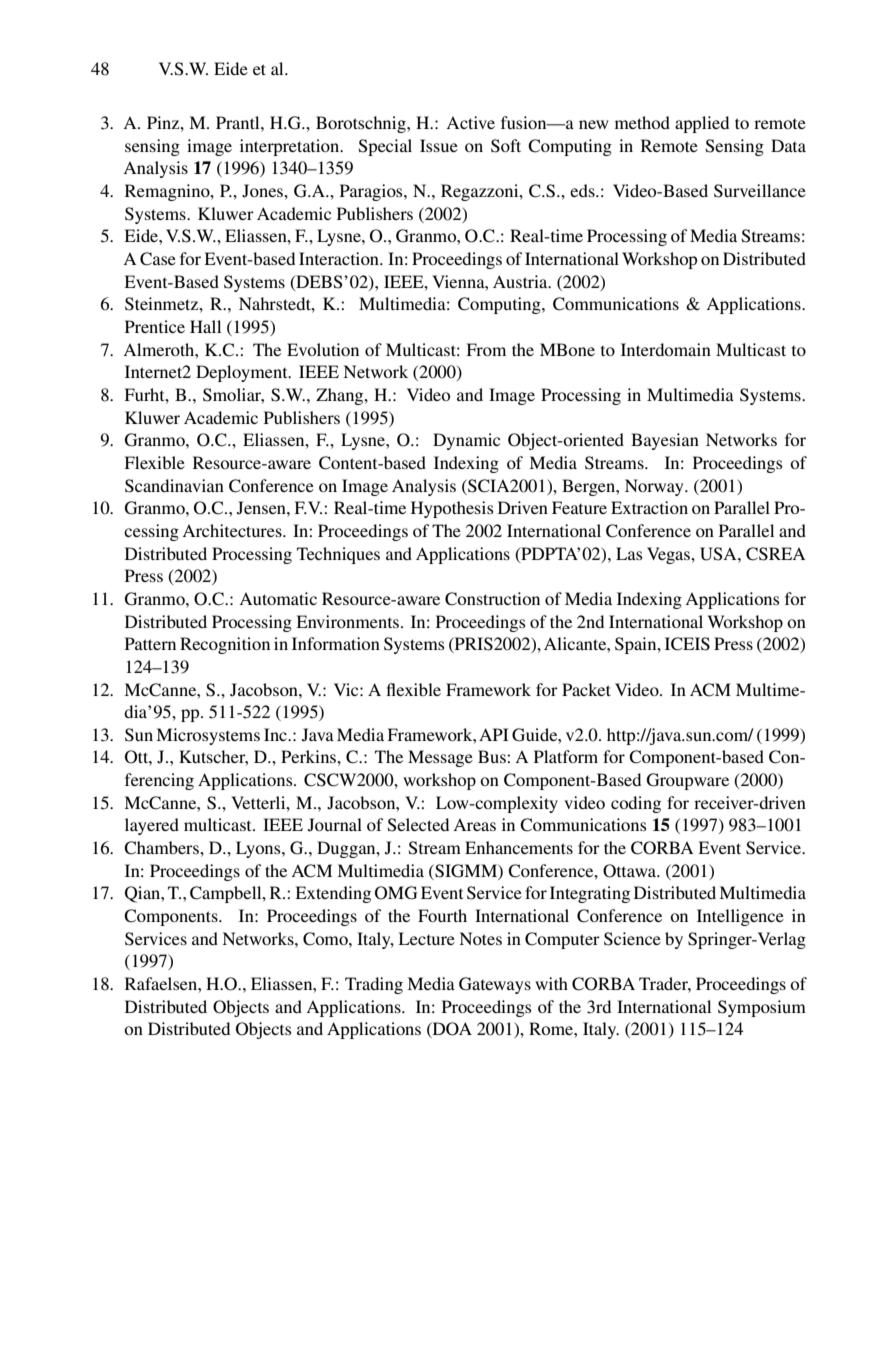  What do you see at coordinates (719, 554) in the image?
I see `USA` at bounding box center [719, 554].
